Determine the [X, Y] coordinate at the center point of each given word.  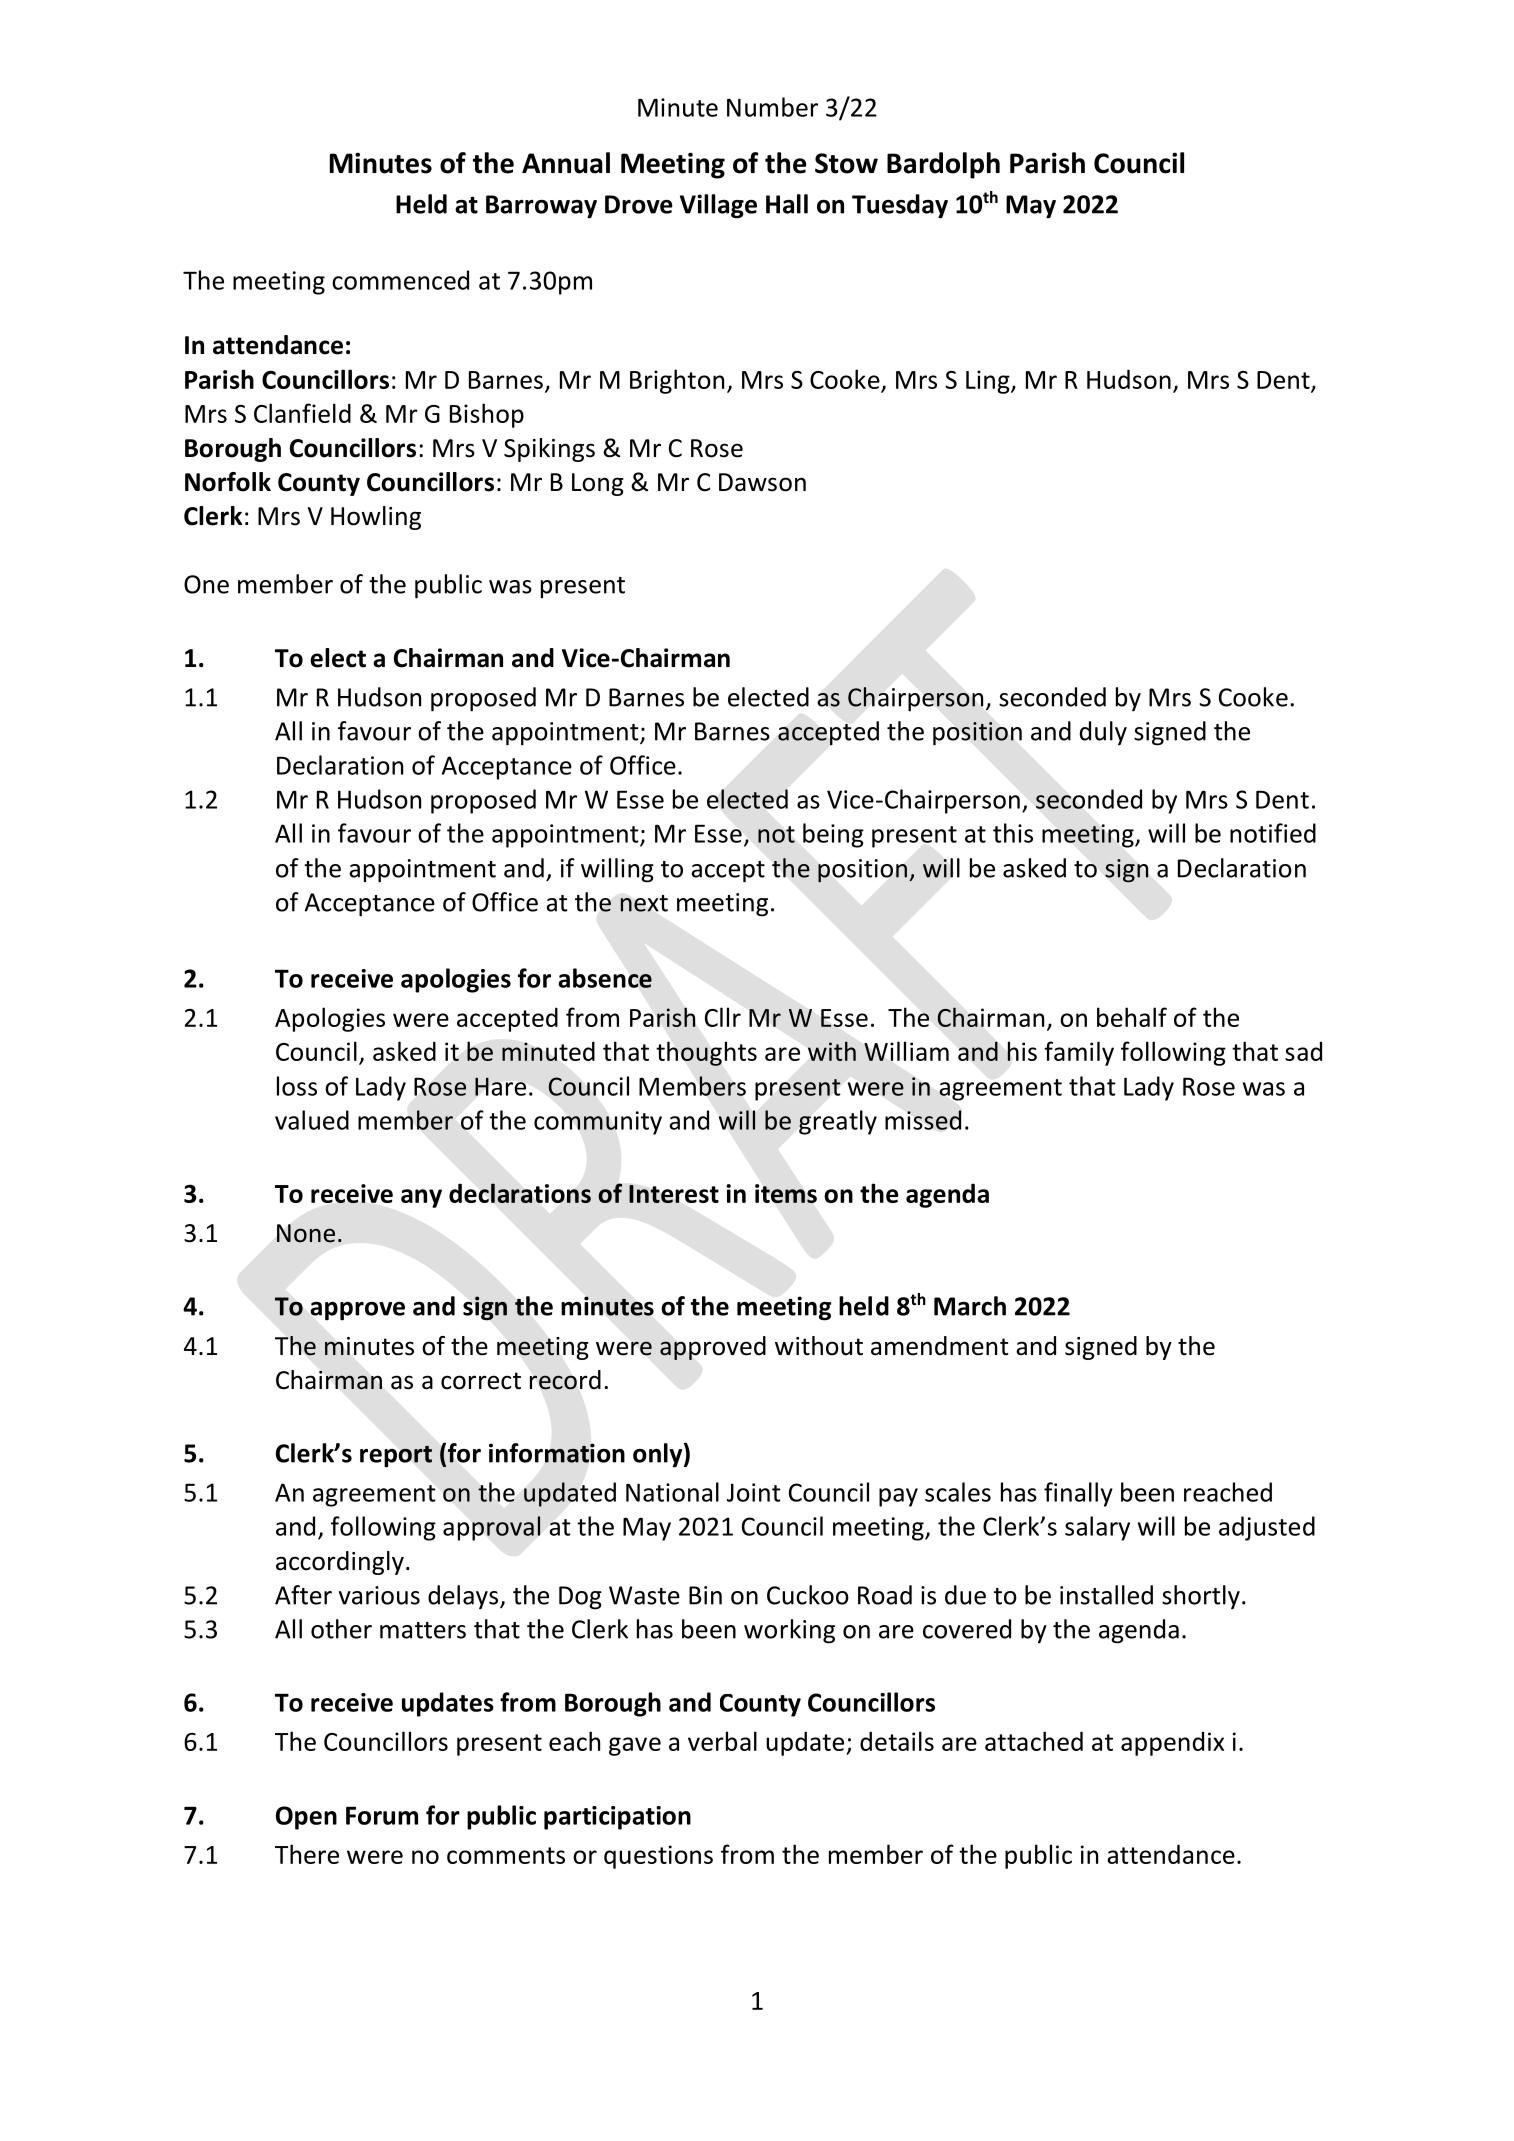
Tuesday [900, 206]
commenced [400, 280]
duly [1103, 733]
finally [1078, 1494]
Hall [787, 204]
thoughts [706, 1053]
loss [297, 1086]
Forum [382, 1816]
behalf [1132, 1017]
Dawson [762, 482]
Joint [754, 1492]
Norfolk [228, 482]
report [396, 1456]
